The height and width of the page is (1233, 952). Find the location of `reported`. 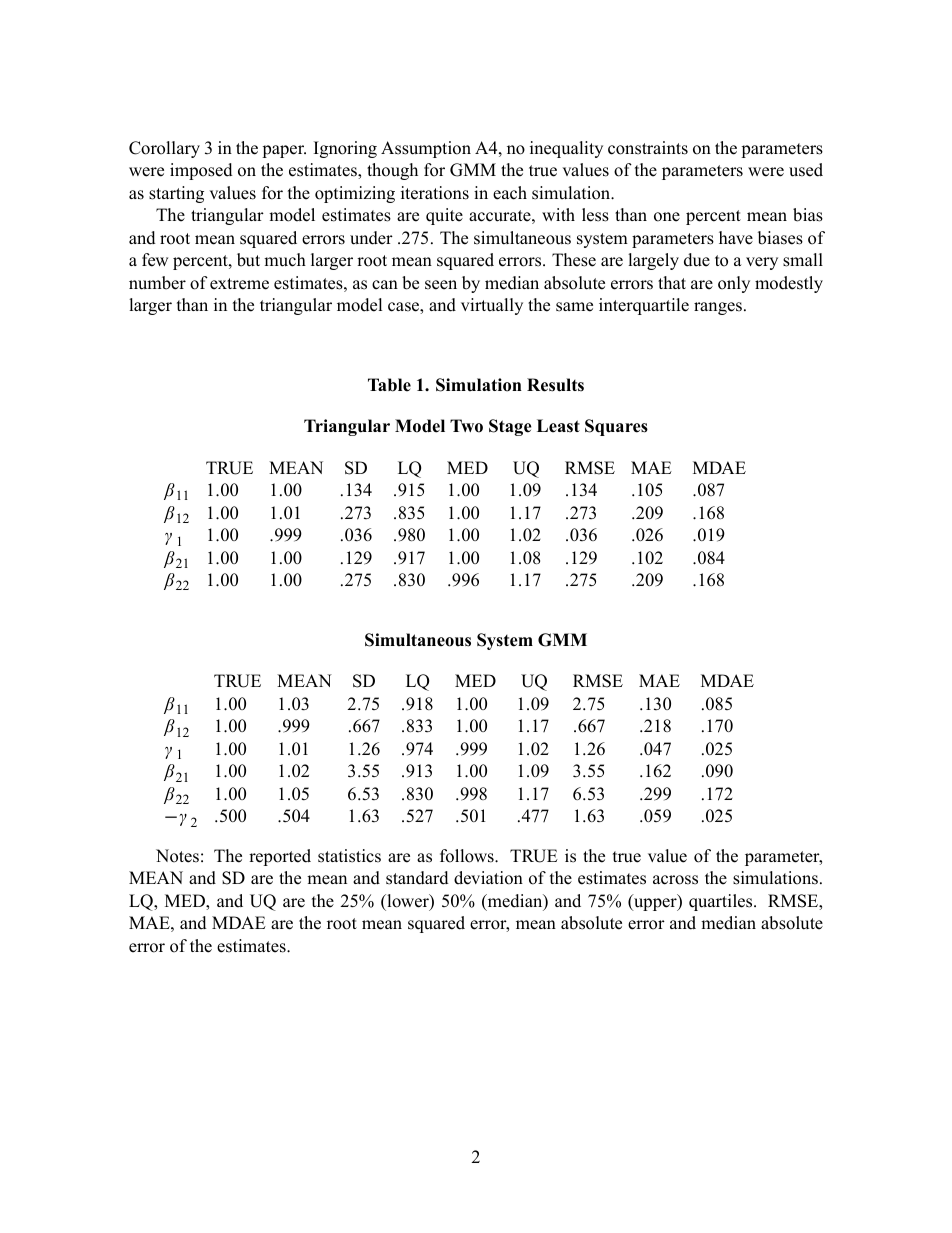

reported is located at coordinates (280, 857).
